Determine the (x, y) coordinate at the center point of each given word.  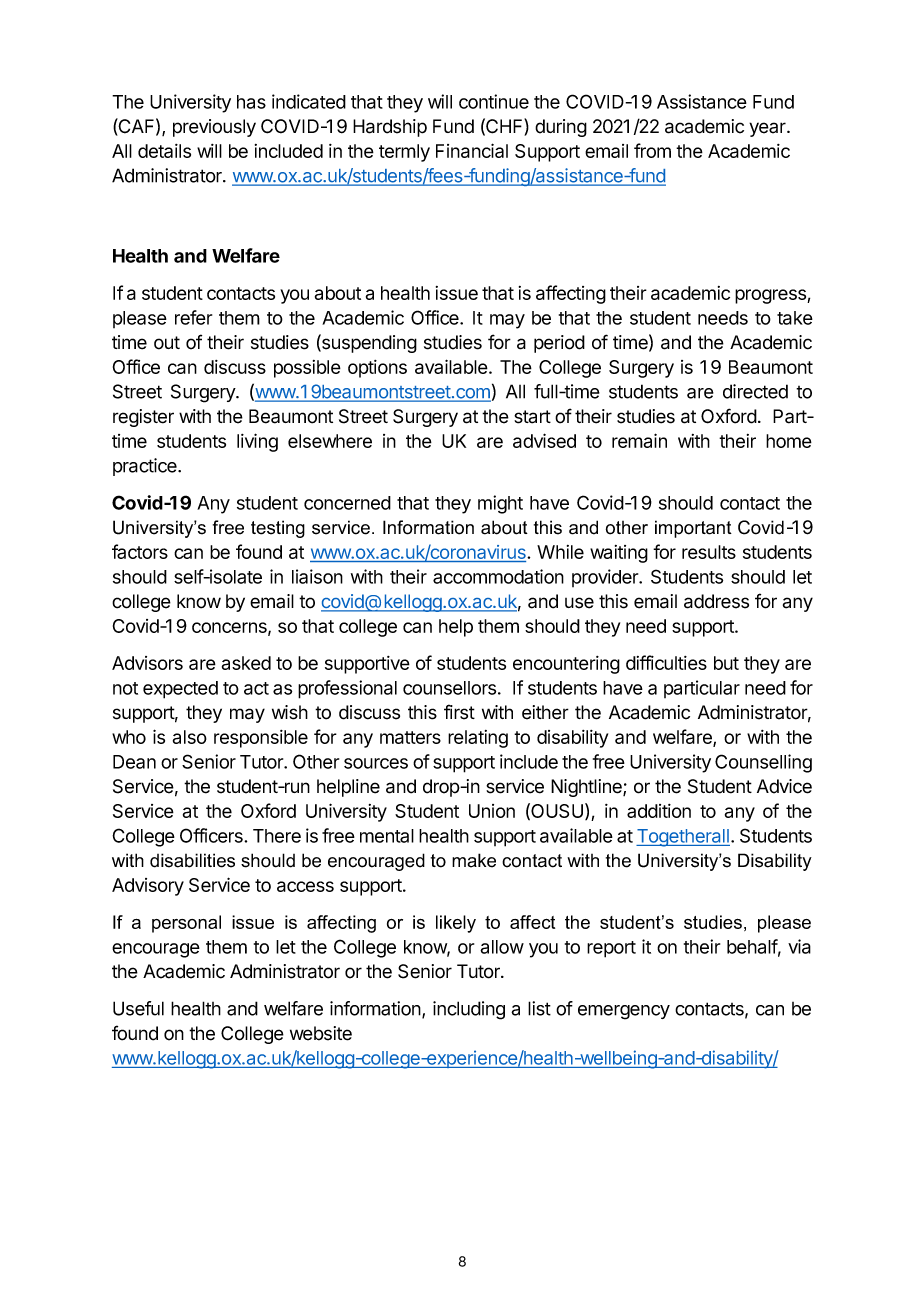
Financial (472, 150)
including (469, 1010)
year (768, 129)
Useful (138, 1008)
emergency (624, 1012)
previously (214, 128)
